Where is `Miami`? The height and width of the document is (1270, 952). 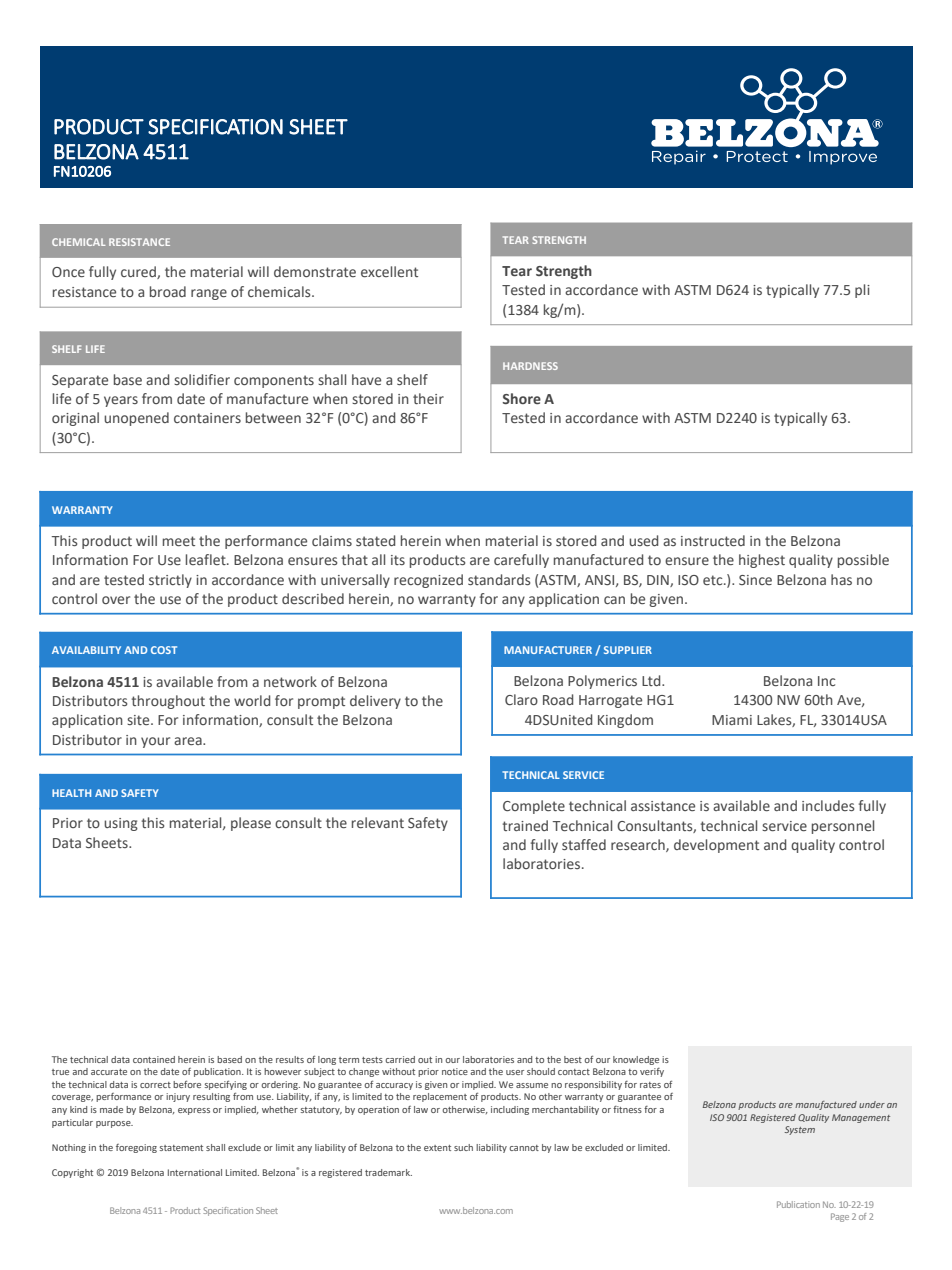
Miami is located at coordinates (732, 720).
